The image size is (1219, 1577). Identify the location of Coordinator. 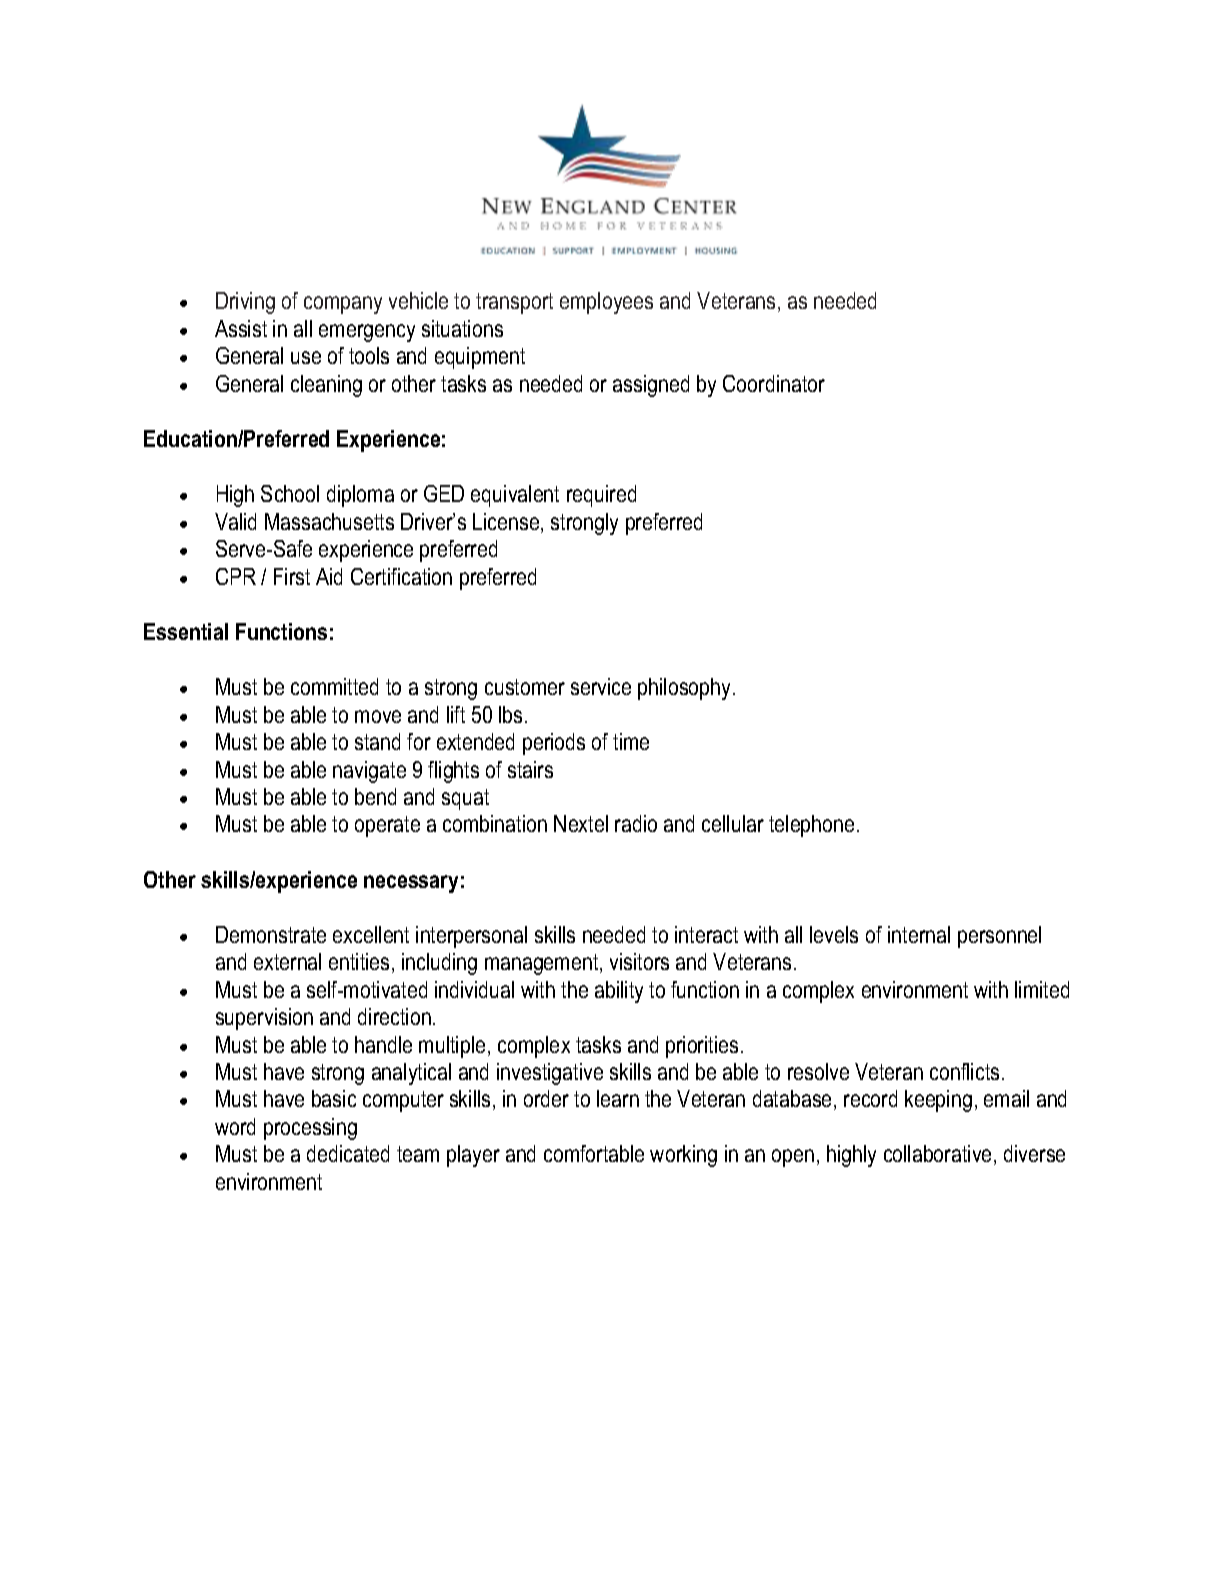
(774, 383).
